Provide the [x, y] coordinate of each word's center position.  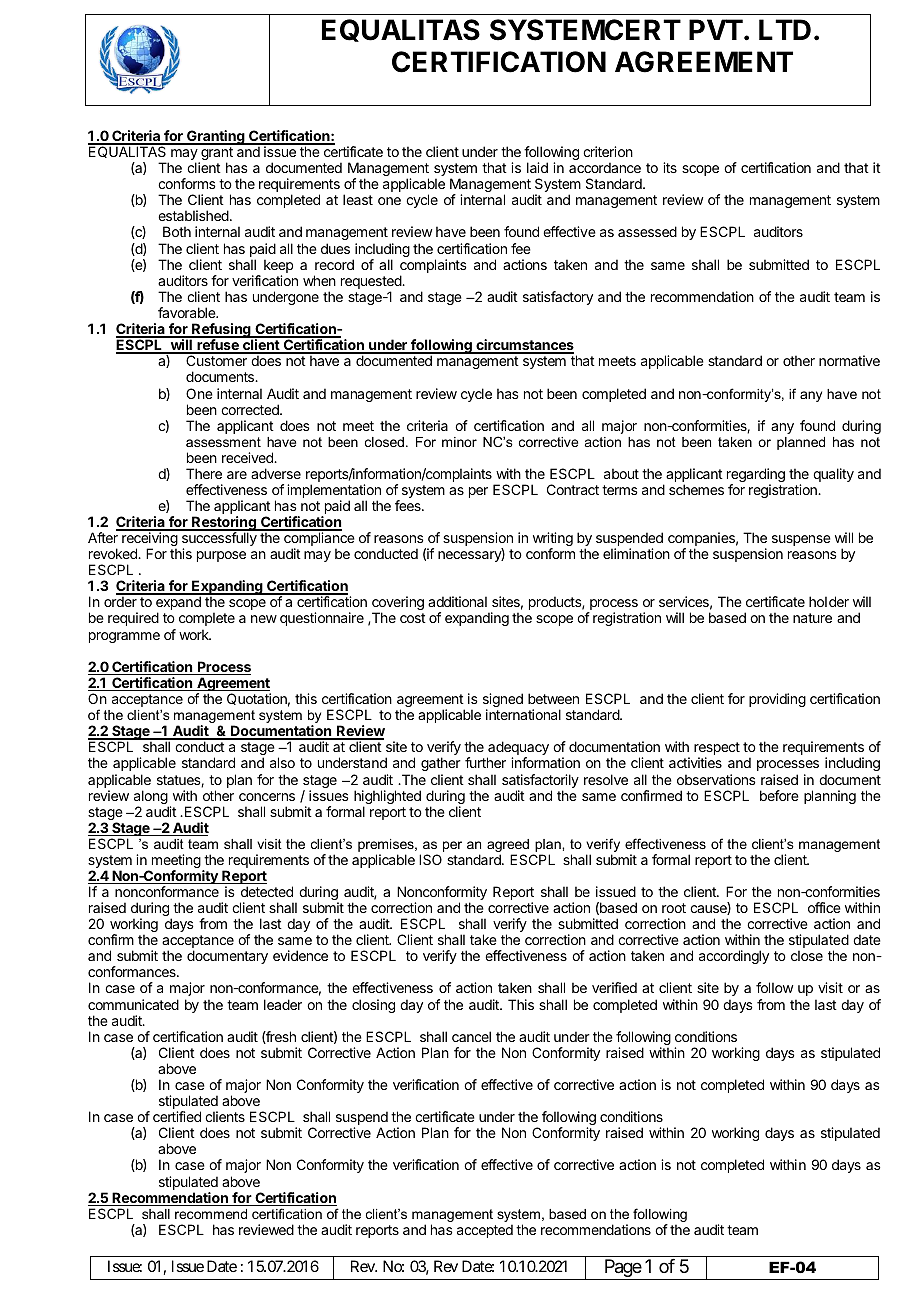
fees [409, 505]
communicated [133, 1004]
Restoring [224, 524]
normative [849, 360]
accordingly [734, 957]
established [194, 215]
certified [177, 1116]
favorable [188, 312]
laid [537, 167]
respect [717, 750]
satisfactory [558, 298]
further [485, 762]
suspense [801, 540]
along [151, 798]
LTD [785, 29]
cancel [471, 1036]
